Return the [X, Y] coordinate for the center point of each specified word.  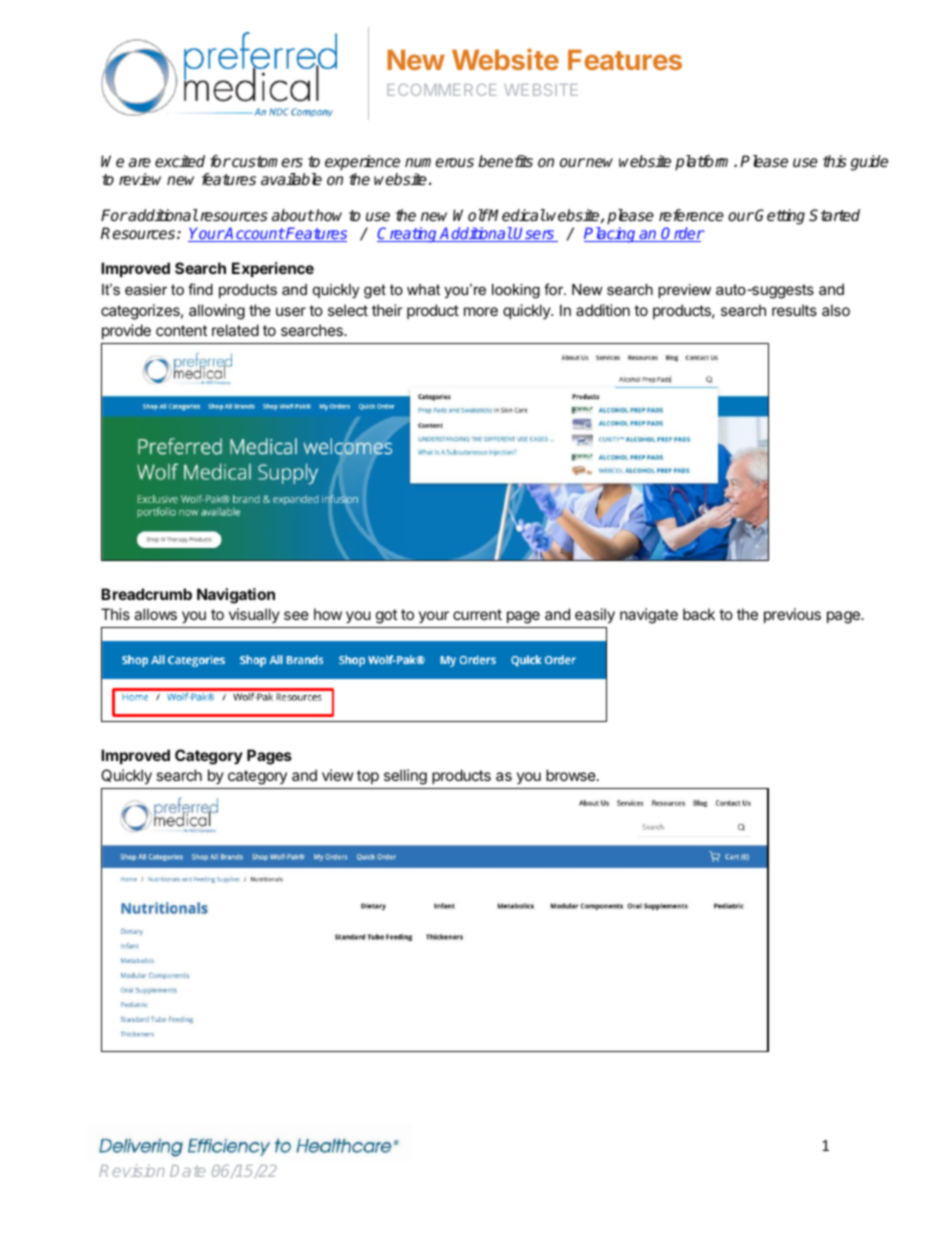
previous [792, 615]
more [481, 311]
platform [705, 163]
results [794, 310]
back [699, 614]
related [235, 330]
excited [180, 161]
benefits [505, 161]
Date [187, 1171]
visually [254, 615]
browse [572, 775]
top [368, 777]
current [477, 614]
